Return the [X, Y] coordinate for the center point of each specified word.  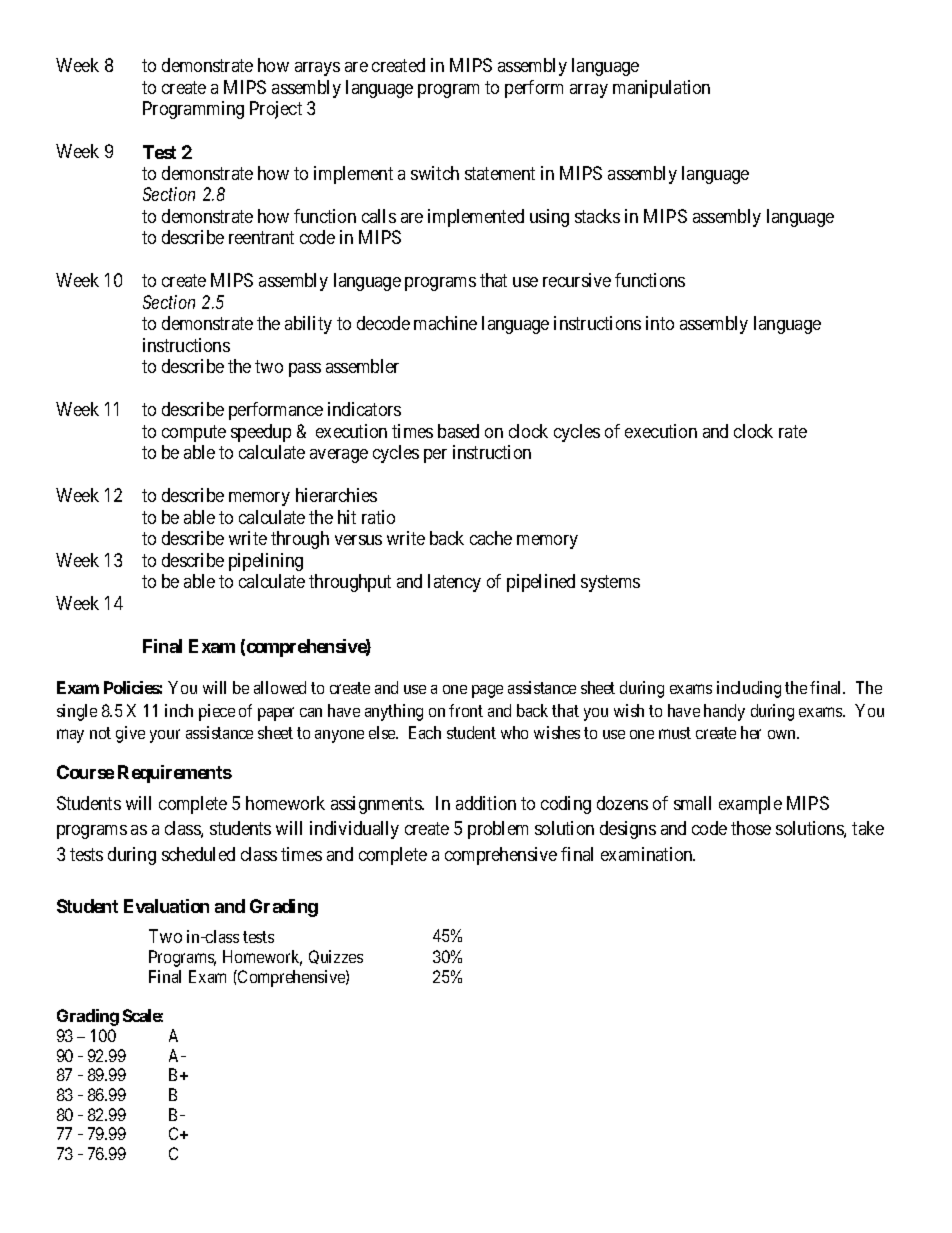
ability [308, 325]
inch [179, 710]
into [660, 323]
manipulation [661, 89]
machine [445, 323]
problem [498, 830]
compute [194, 433]
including [749, 689]
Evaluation [166, 906]
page [487, 691]
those [751, 828]
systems [610, 583]
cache [491, 538]
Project [276, 110]
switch [435, 173]
